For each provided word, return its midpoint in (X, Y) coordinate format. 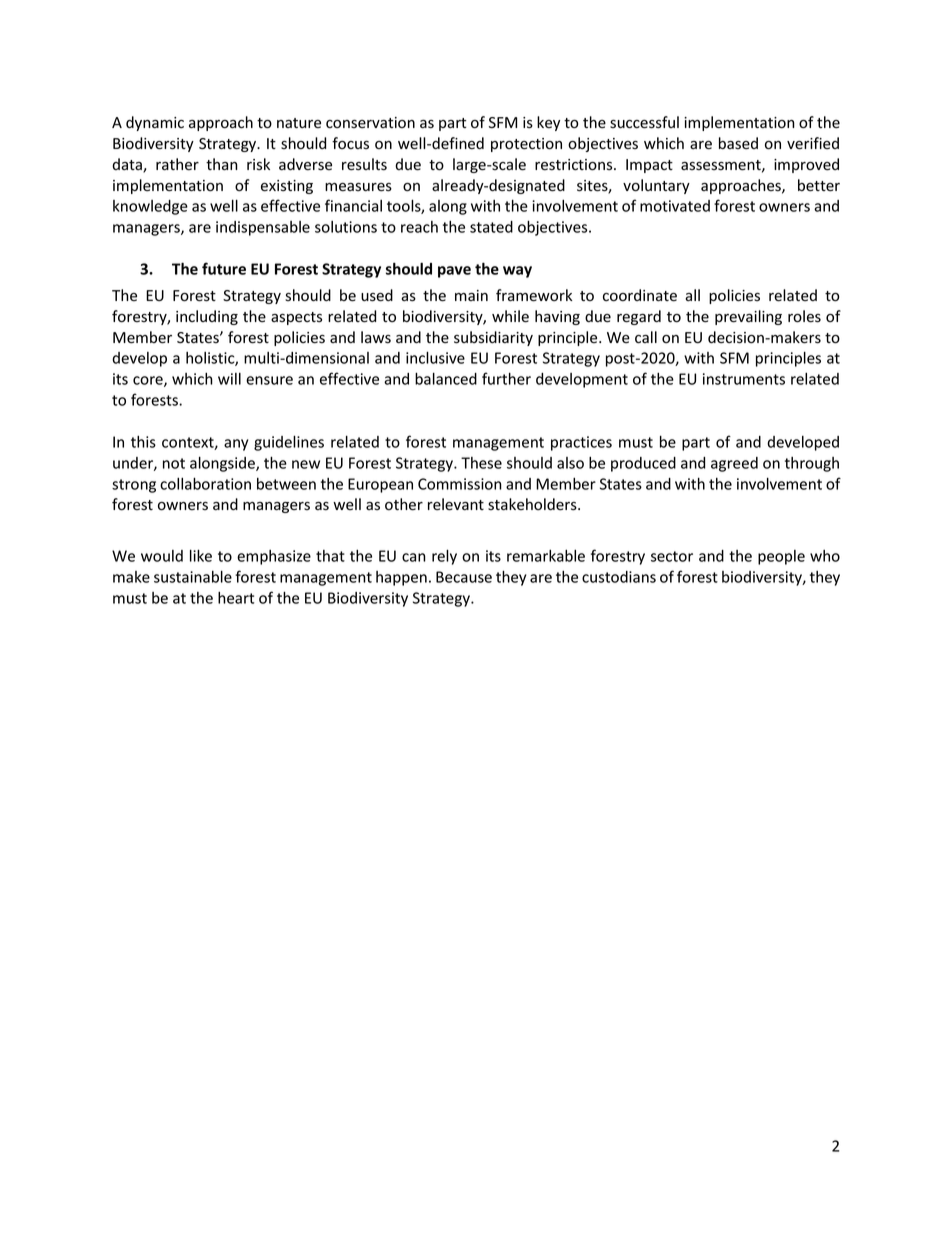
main (471, 295)
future (224, 268)
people (781, 557)
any (236, 445)
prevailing (748, 317)
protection (526, 145)
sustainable (193, 576)
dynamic (155, 123)
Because (464, 577)
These (481, 463)
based (738, 143)
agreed (734, 464)
